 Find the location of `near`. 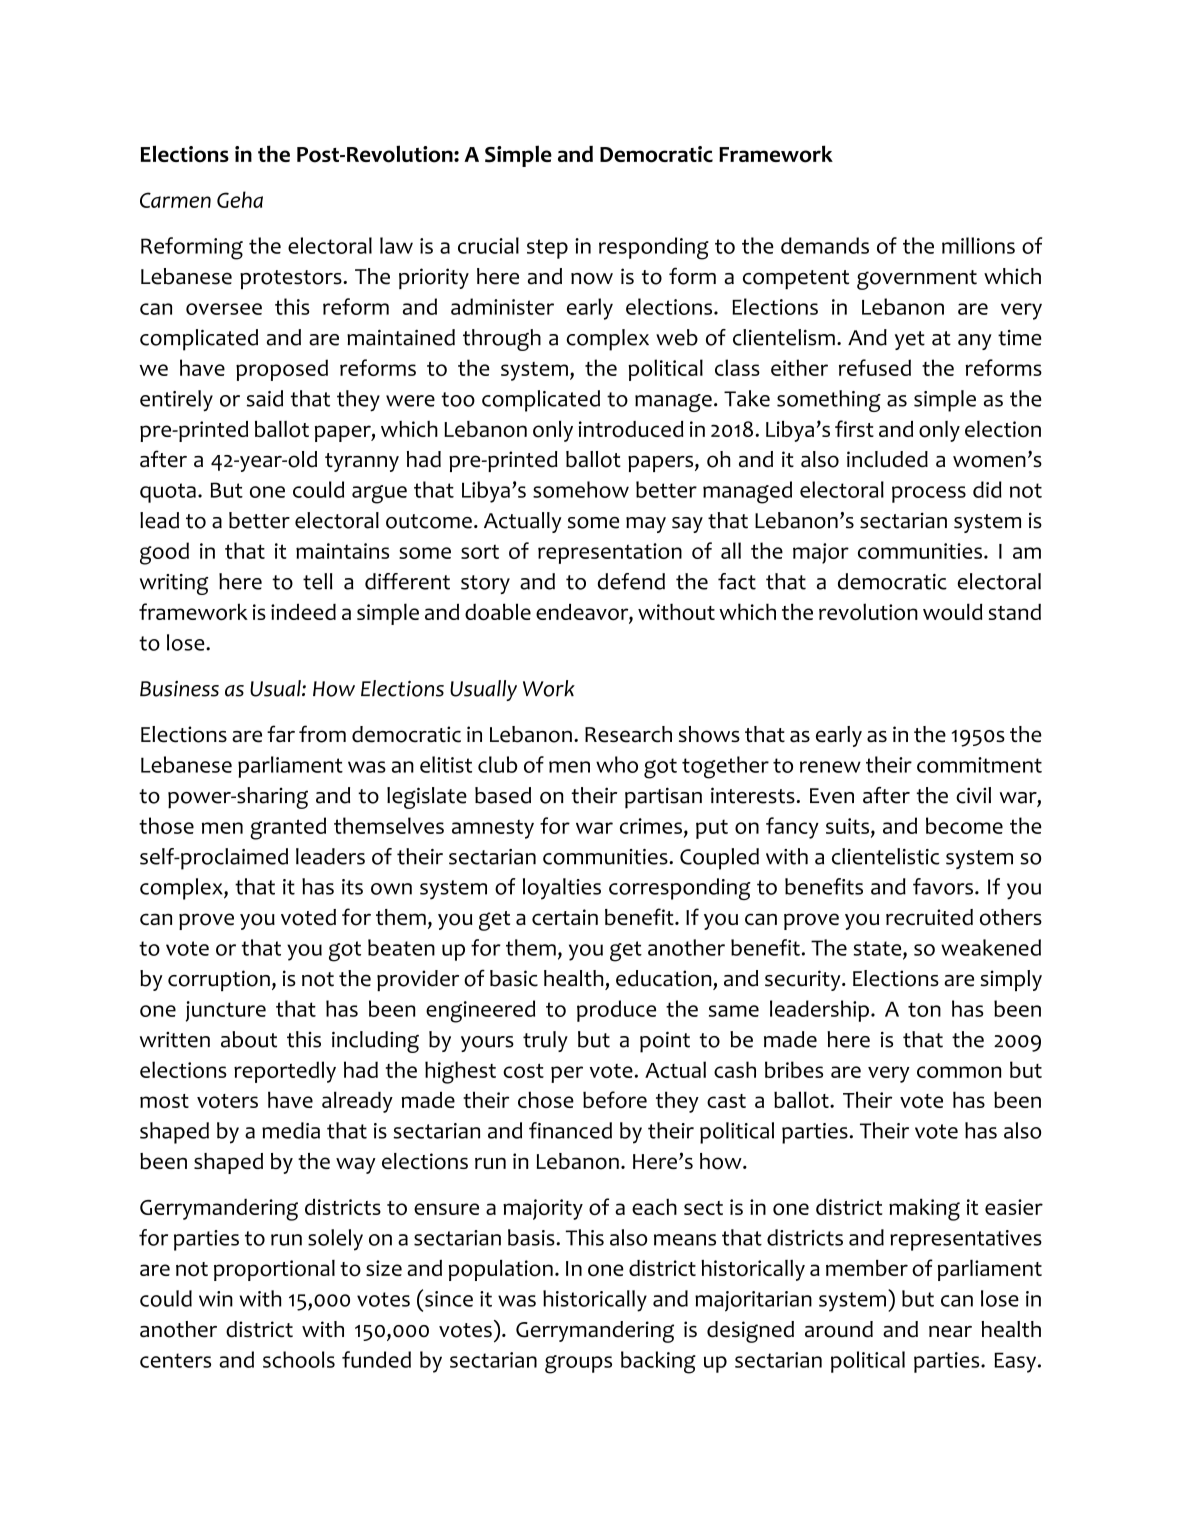

near is located at coordinates (950, 1331).
